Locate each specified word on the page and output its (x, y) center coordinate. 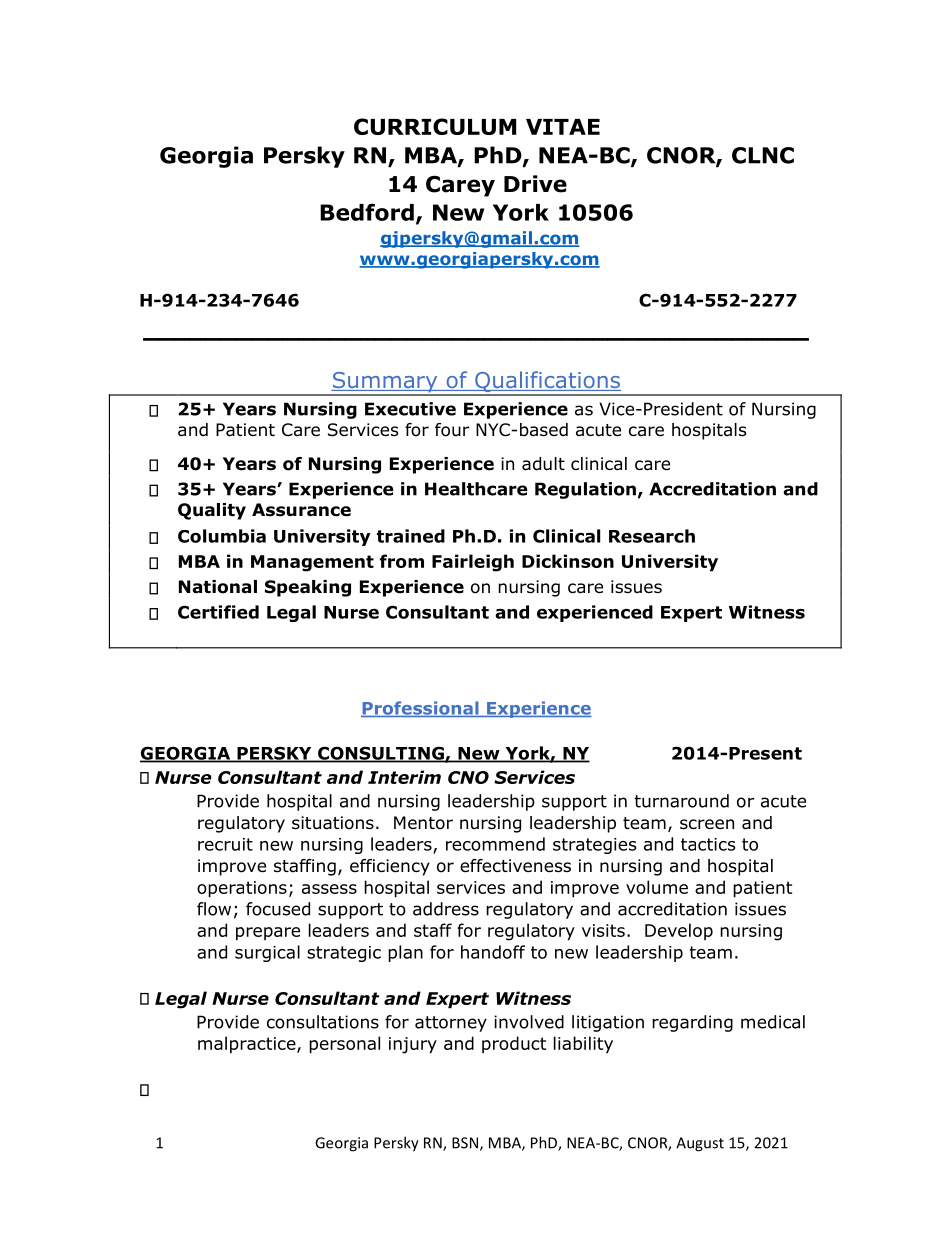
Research (652, 536)
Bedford (367, 212)
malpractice (248, 1045)
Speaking (308, 588)
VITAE (563, 127)
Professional (421, 709)
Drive (535, 184)
